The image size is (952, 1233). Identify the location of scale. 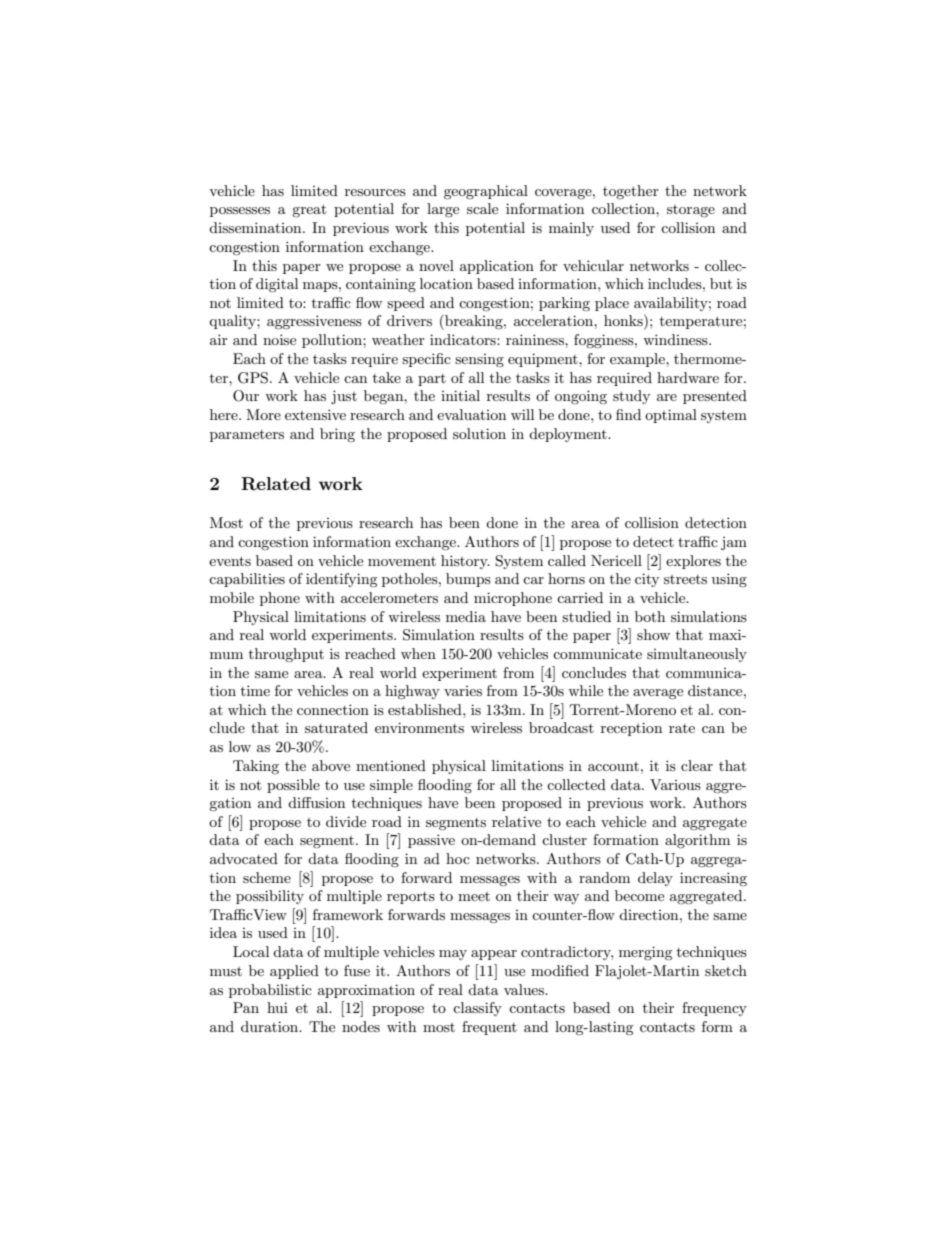
(482, 208).
